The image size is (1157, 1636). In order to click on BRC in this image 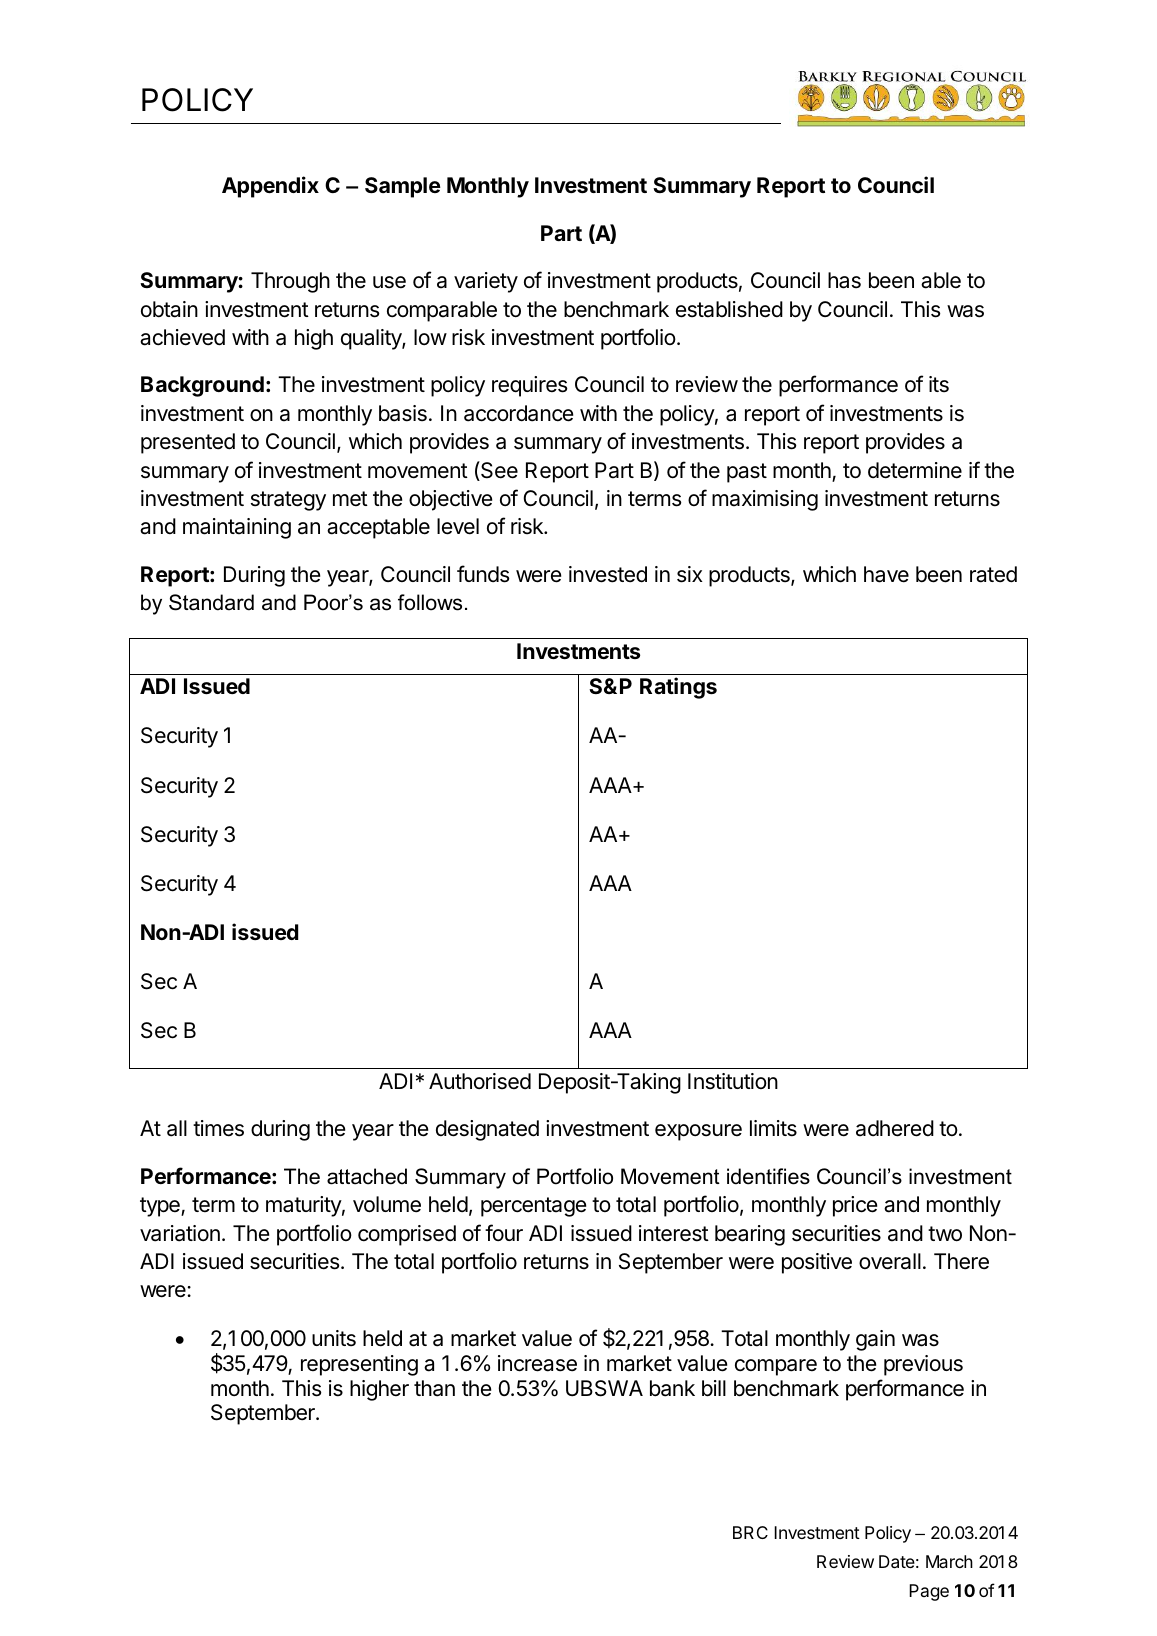, I will do `click(750, 1532)`.
